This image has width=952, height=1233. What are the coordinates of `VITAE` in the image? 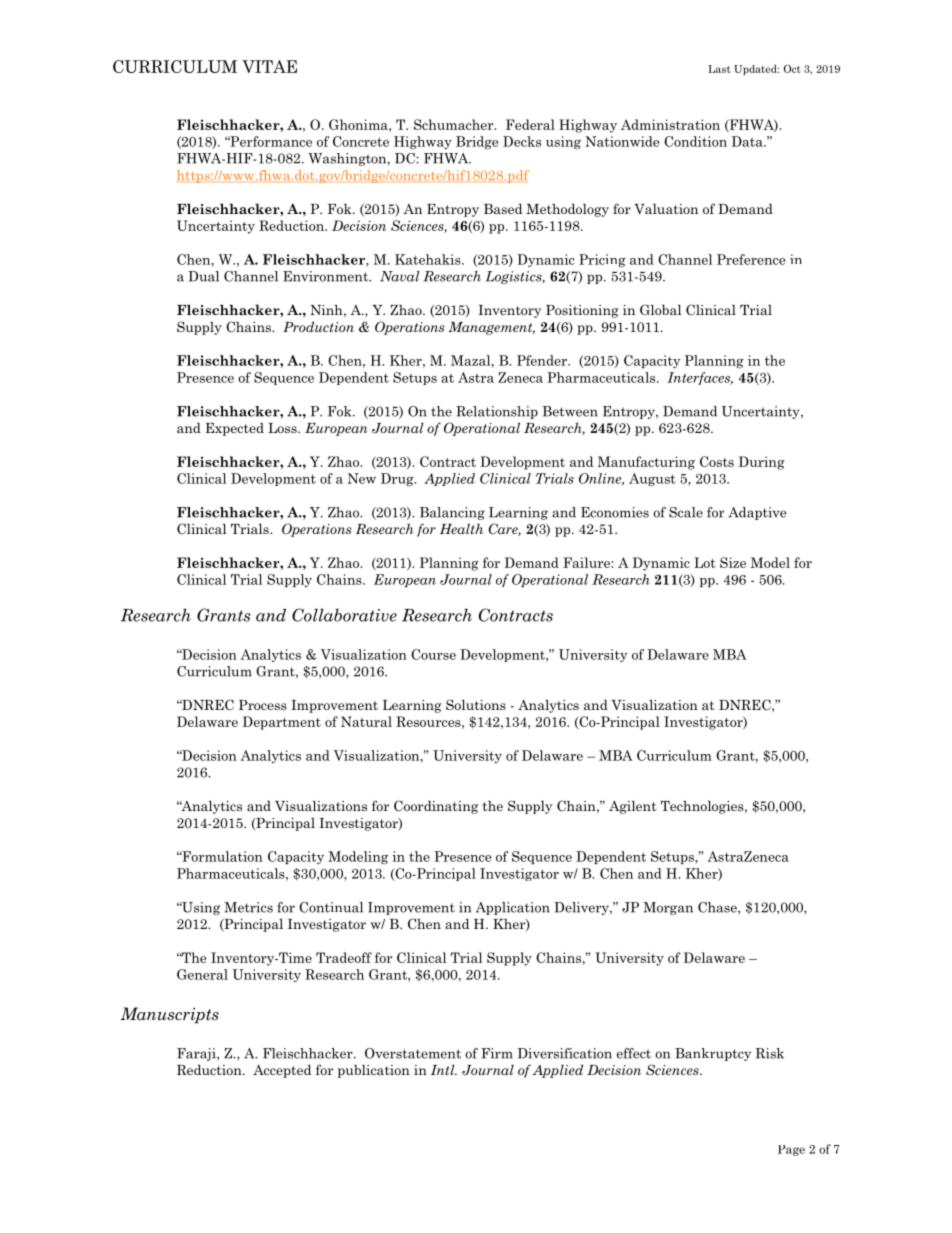 It's located at (269, 66).
